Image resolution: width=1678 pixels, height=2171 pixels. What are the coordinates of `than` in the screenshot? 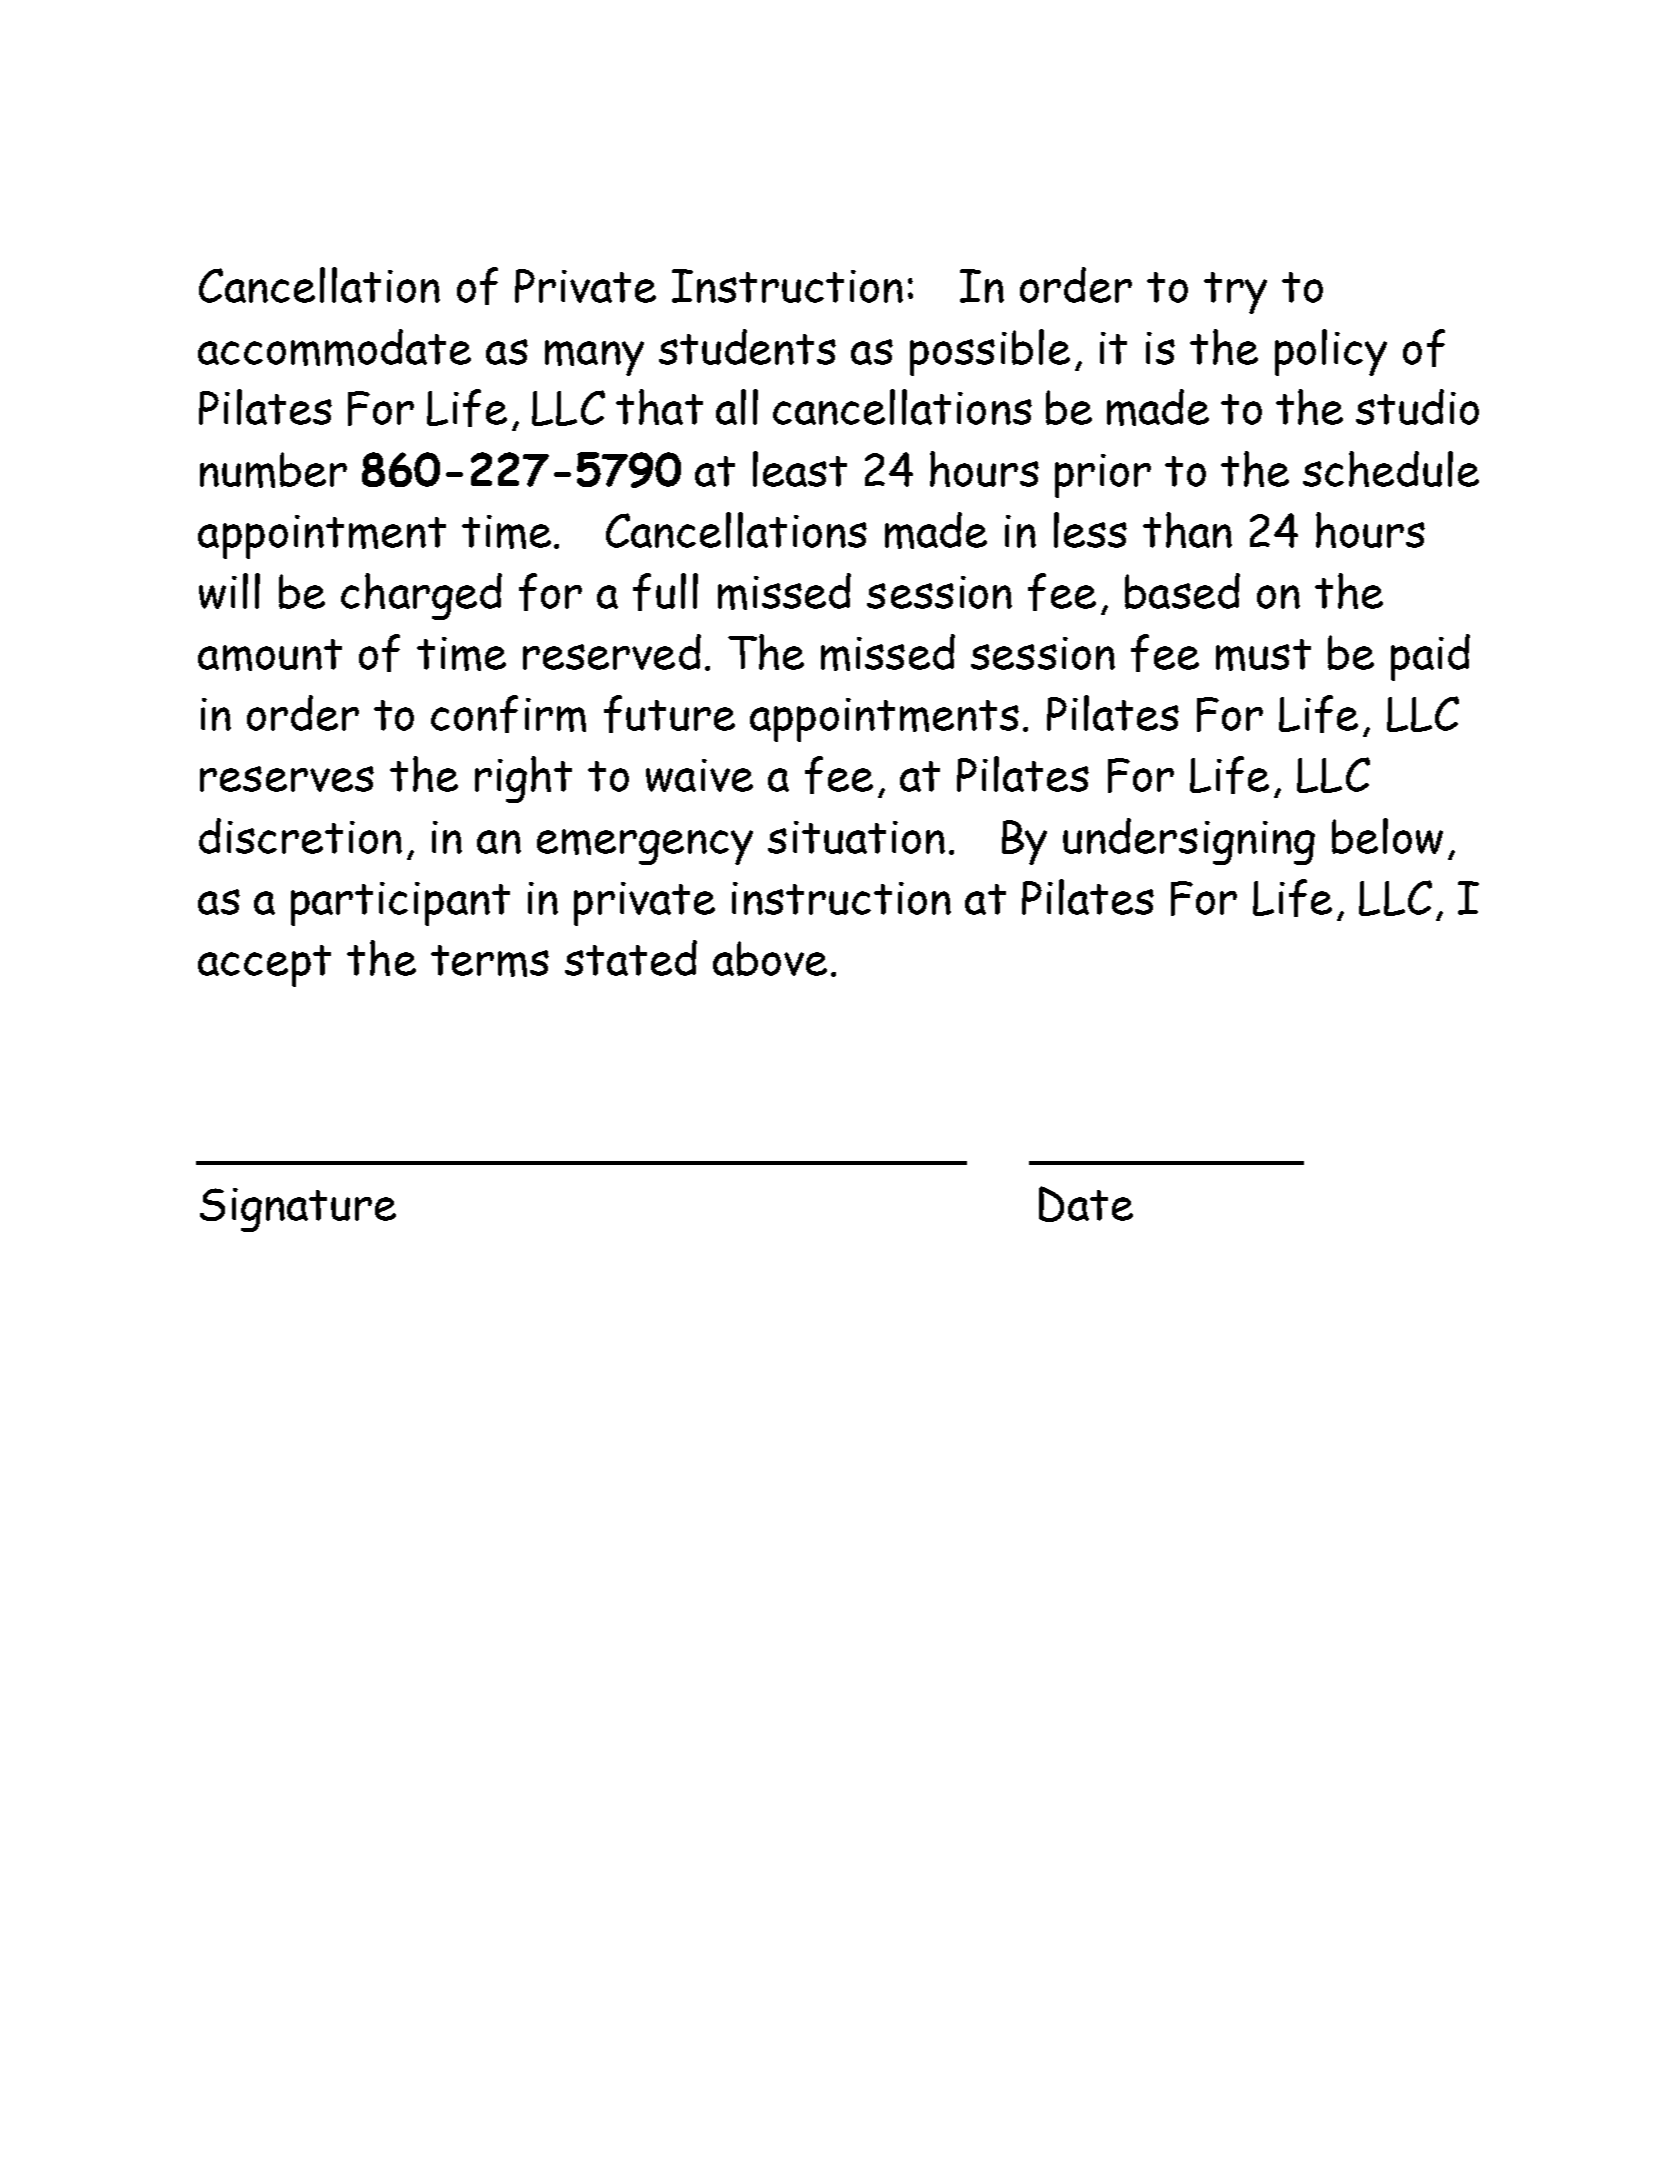 It's located at (1187, 530).
